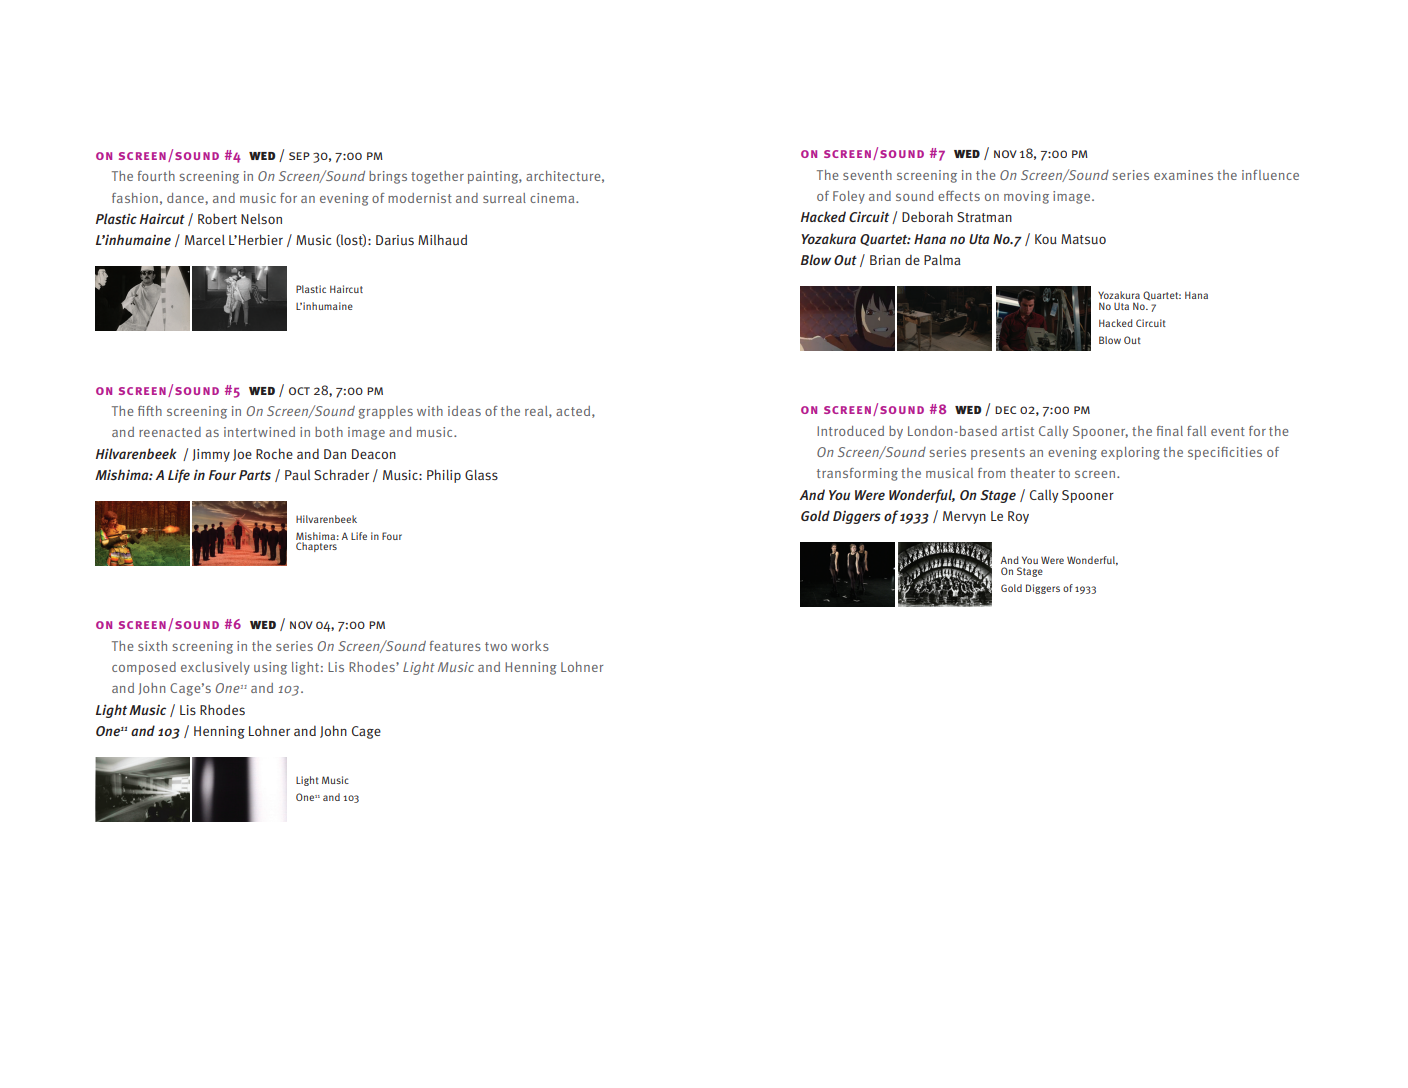  I want to click on dec, so click(1005, 410).
